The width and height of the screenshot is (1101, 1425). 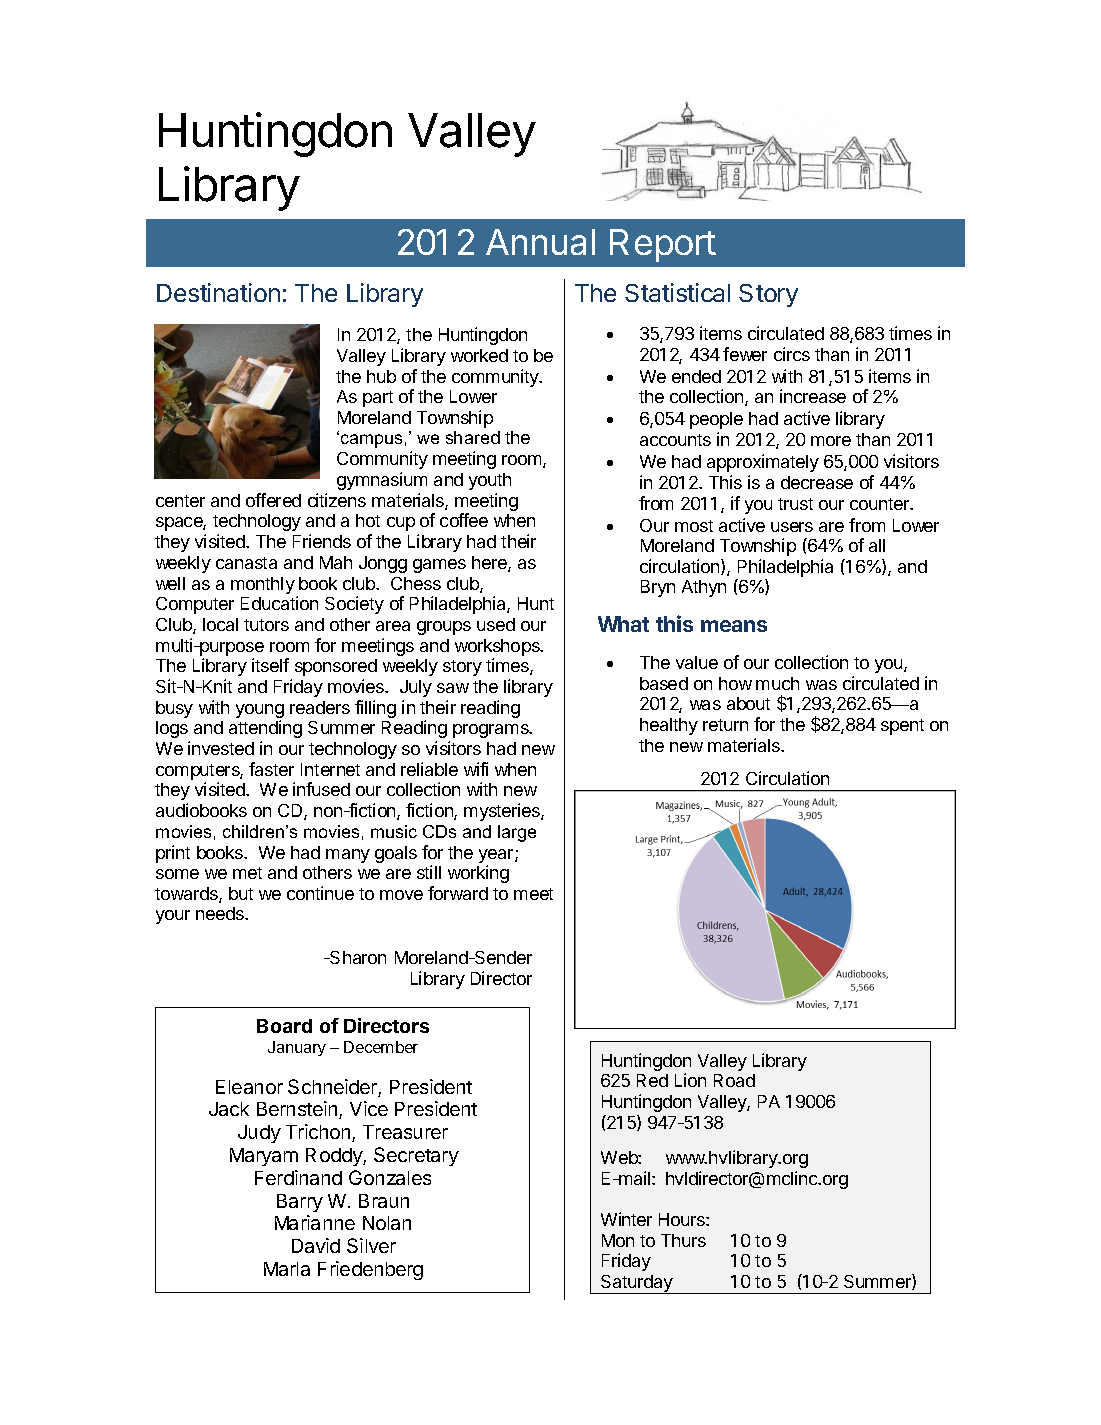 What do you see at coordinates (287, 1269) in the screenshot?
I see `Marla` at bounding box center [287, 1269].
